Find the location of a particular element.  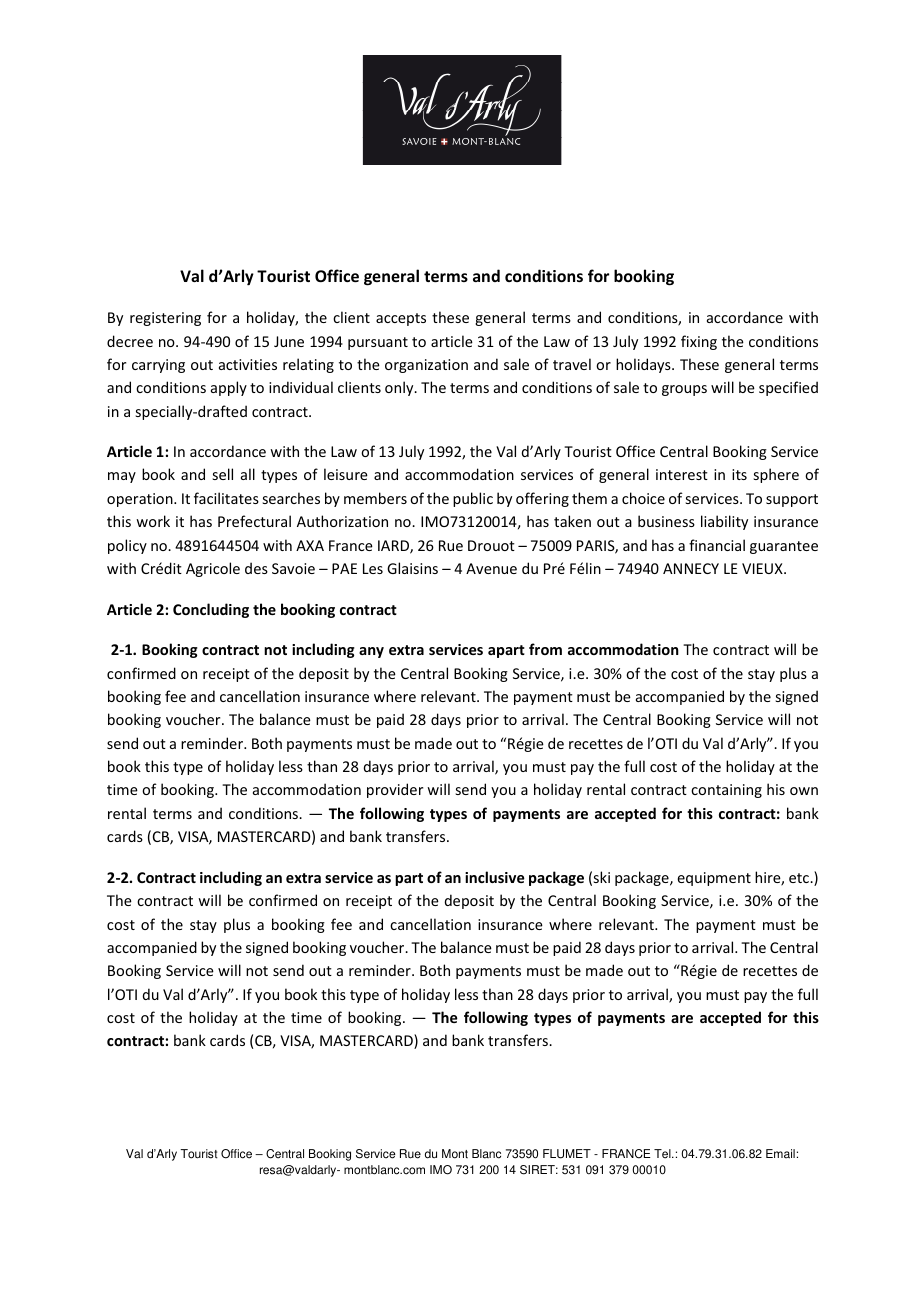

containing is located at coordinates (726, 791).
